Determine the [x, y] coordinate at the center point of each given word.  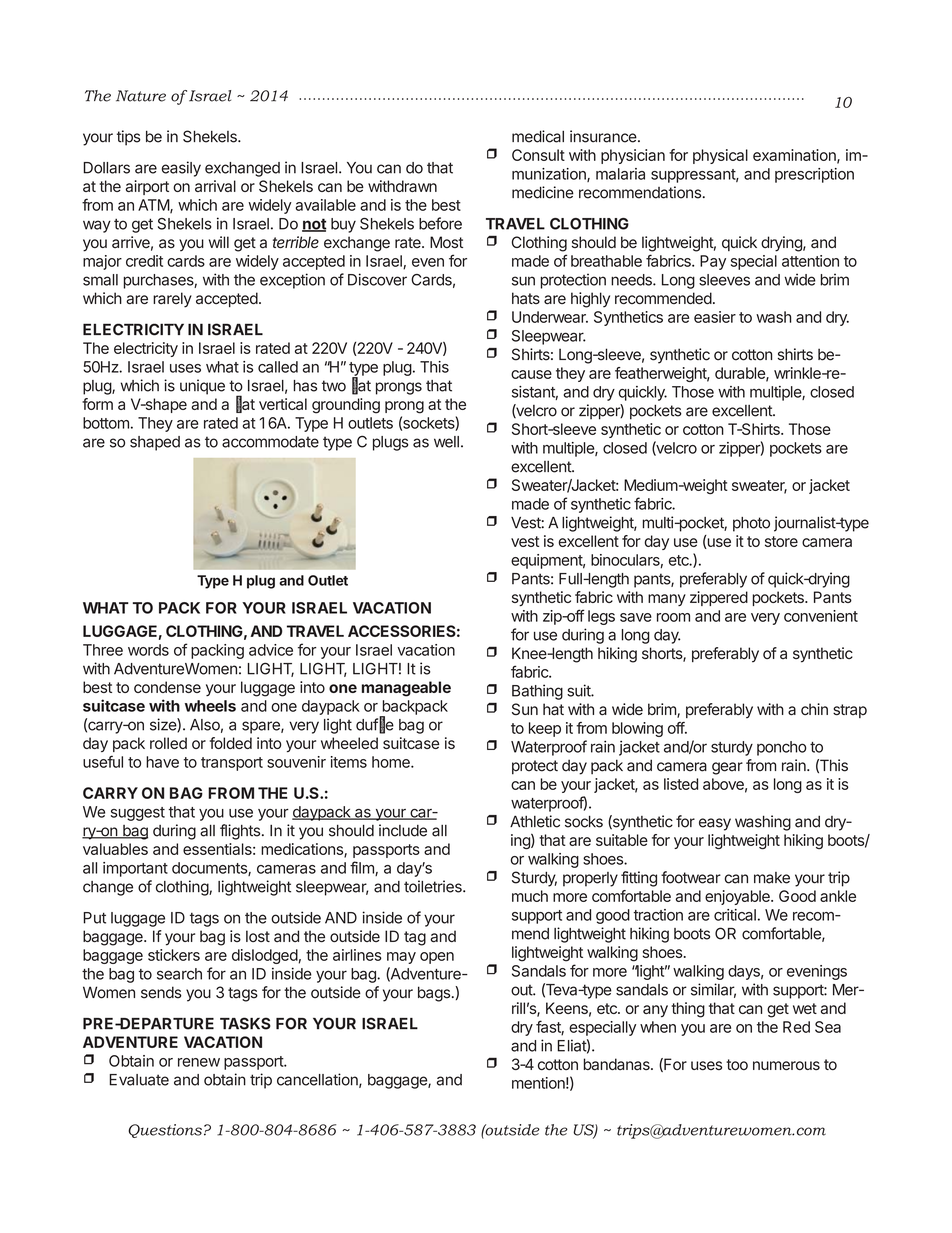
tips [129, 138]
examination [795, 156]
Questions [165, 1131]
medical [538, 136]
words [148, 650]
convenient [821, 616]
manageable [406, 689]
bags [434, 994]
